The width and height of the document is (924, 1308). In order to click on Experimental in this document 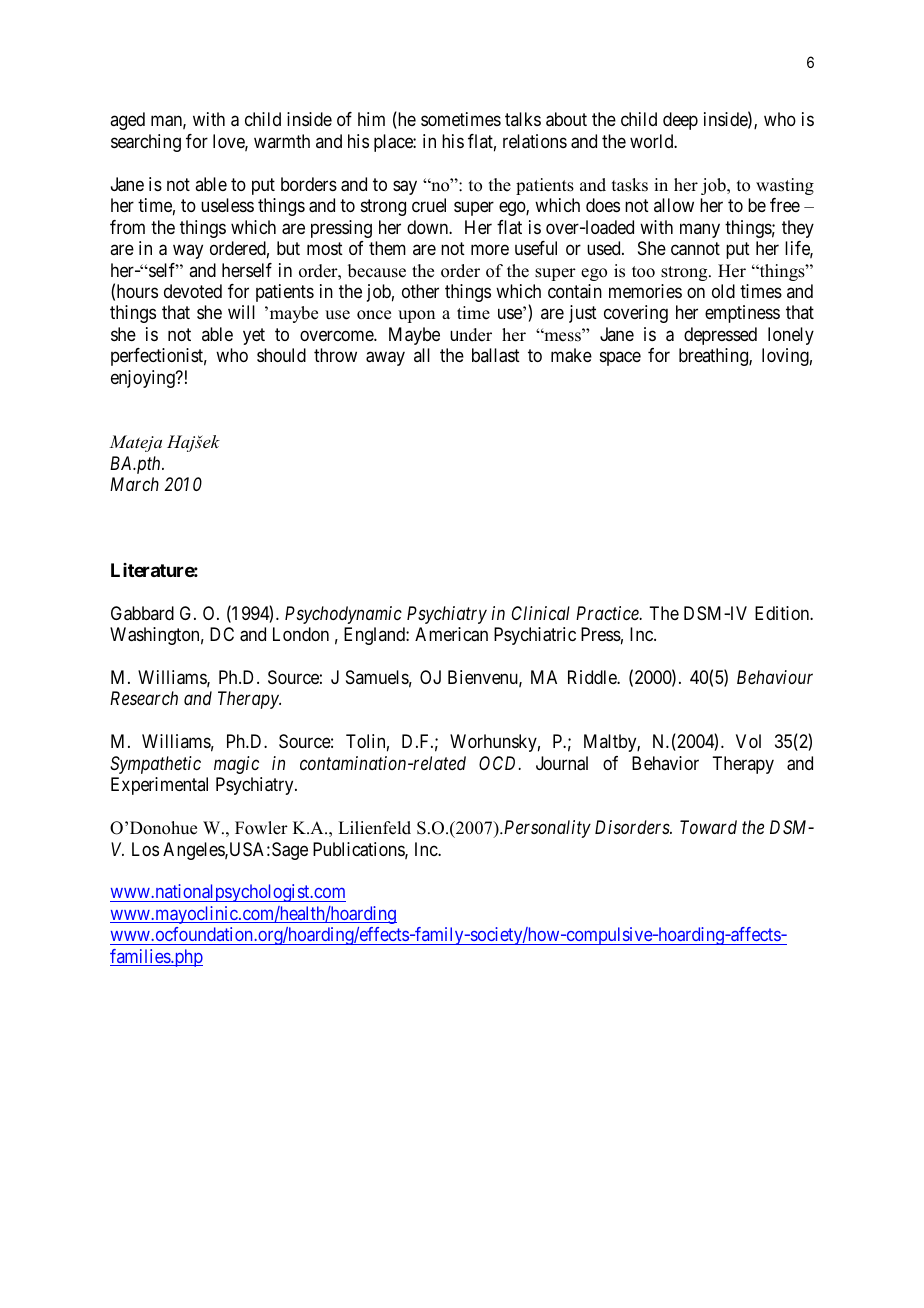, I will do `click(159, 786)`.
